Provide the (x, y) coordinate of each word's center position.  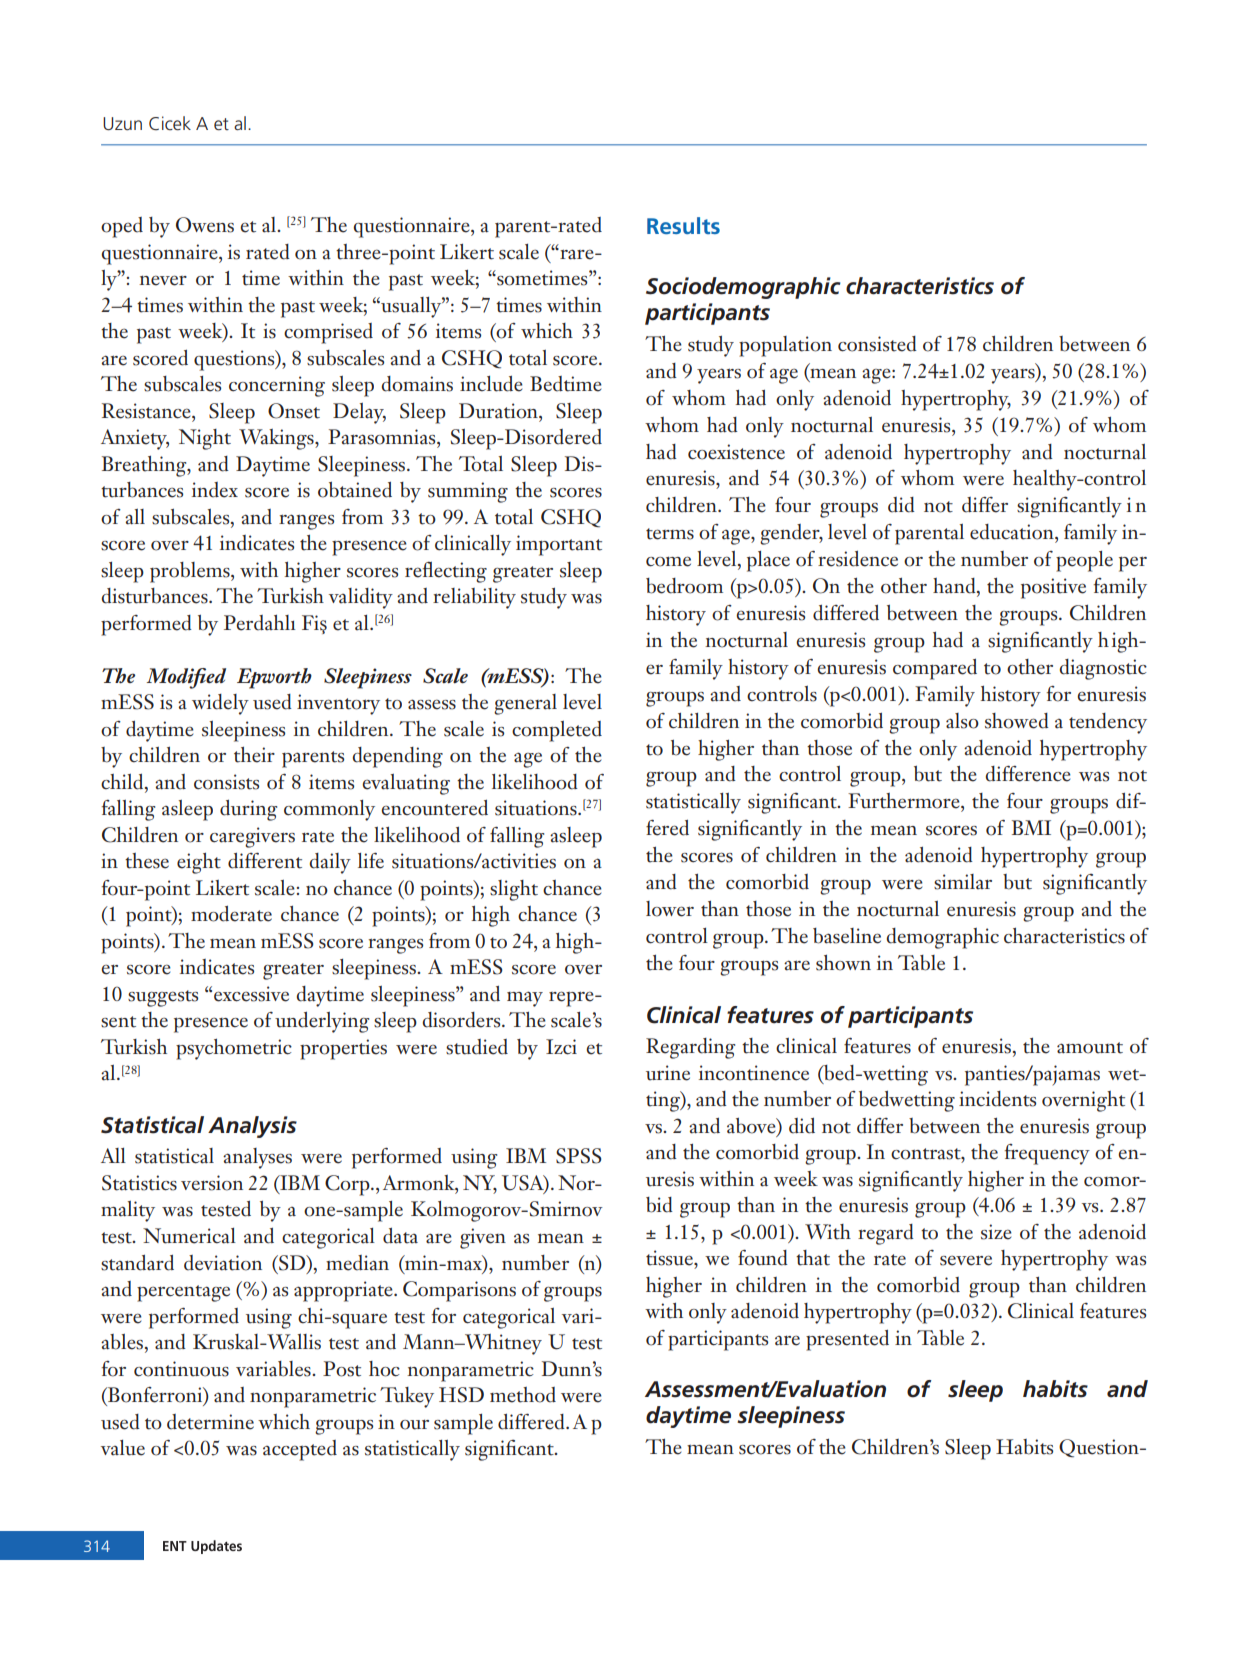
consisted (877, 344)
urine (668, 1073)
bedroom (684, 586)
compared (935, 669)
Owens (205, 225)
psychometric (234, 1049)
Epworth (274, 678)
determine (210, 1422)
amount (1090, 1048)
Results (683, 225)
